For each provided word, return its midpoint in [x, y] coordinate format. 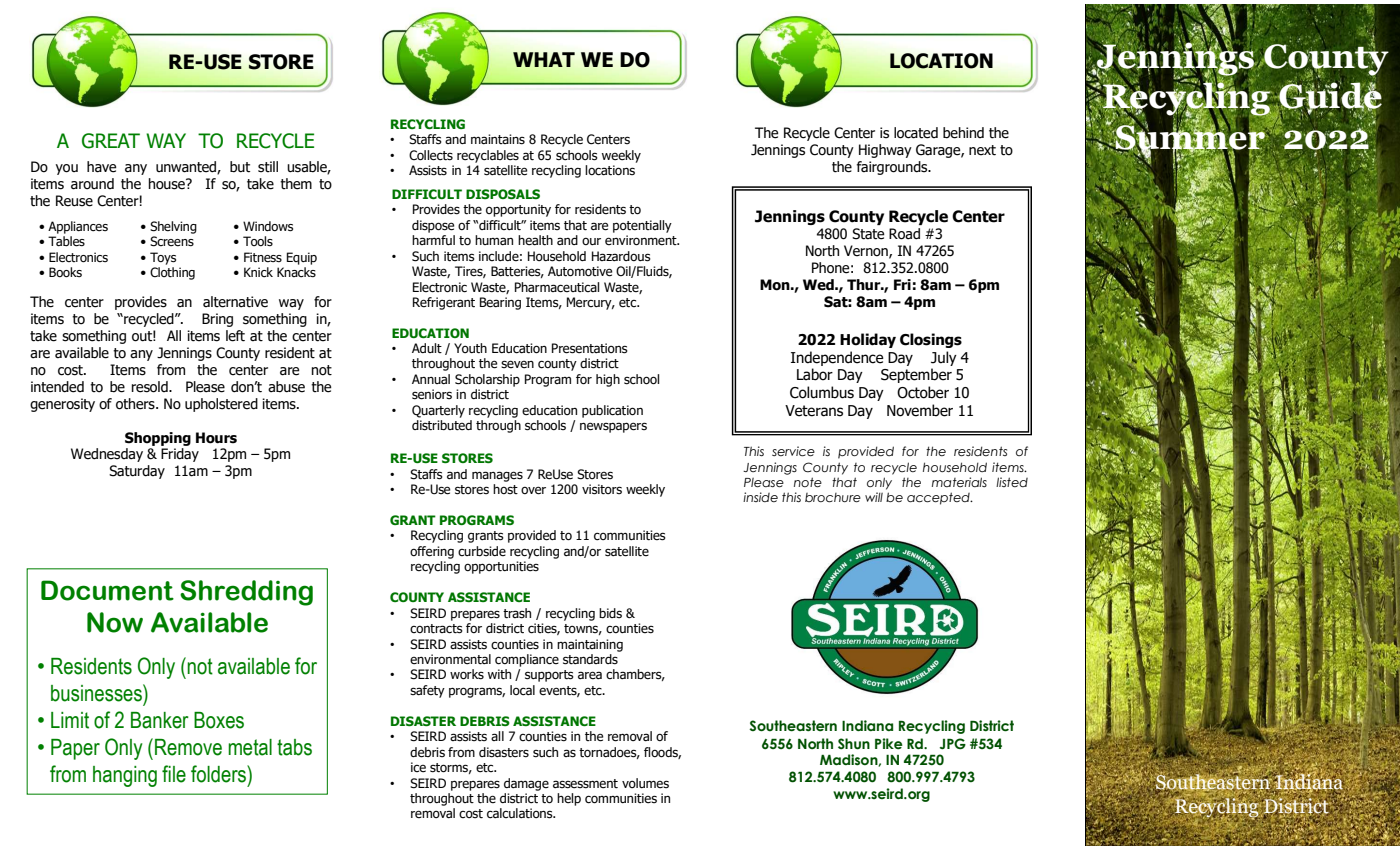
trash [517, 613]
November [920, 410]
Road [904, 234]
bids [610, 613]
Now [115, 622]
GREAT [111, 141]
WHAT [544, 59]
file [174, 774]
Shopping [158, 439]
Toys [163, 258]
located [916, 133]
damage [526, 784]
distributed [442, 425]
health [535, 240]
